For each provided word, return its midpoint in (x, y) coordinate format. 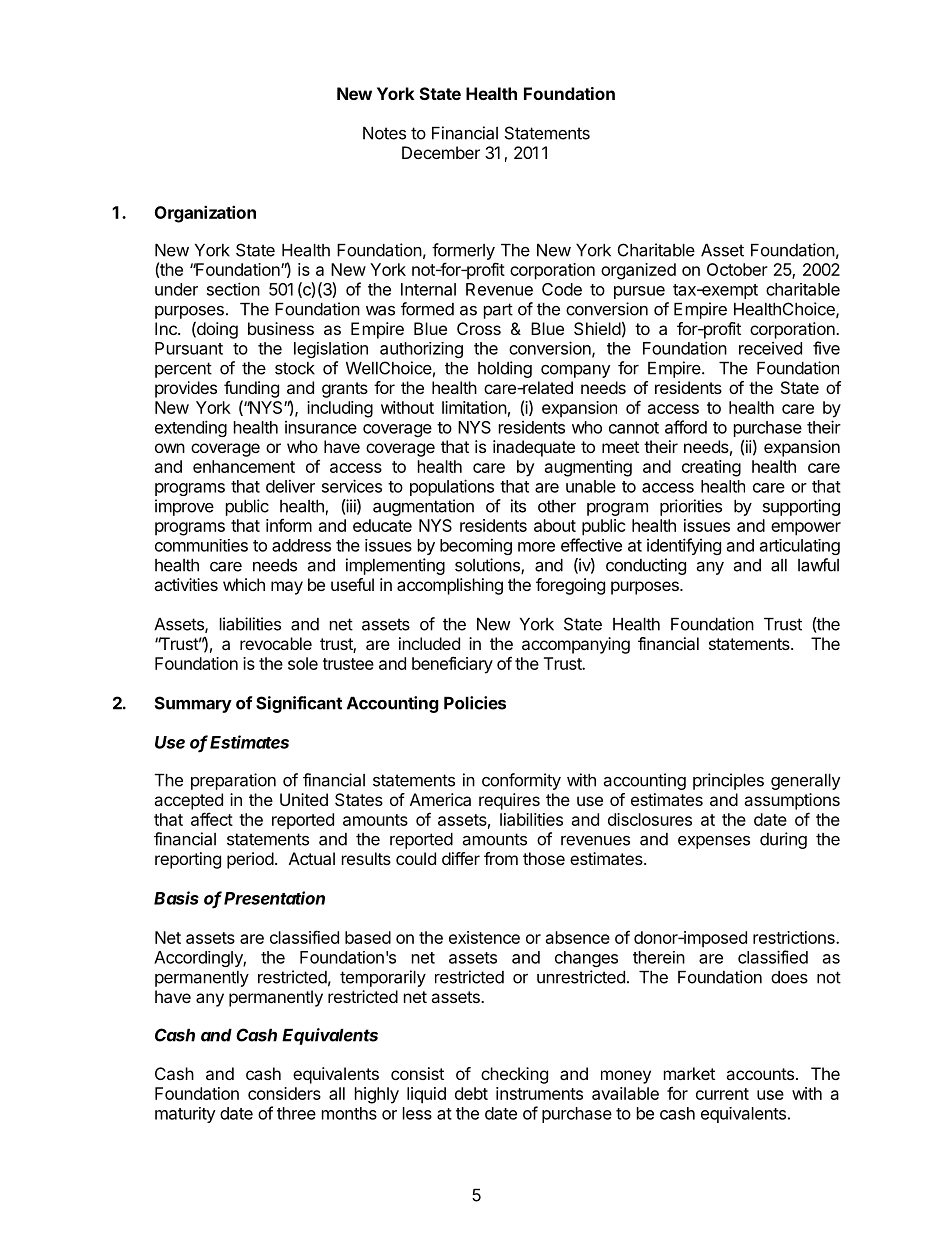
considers (284, 1093)
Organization (205, 214)
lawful (818, 565)
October (737, 269)
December (441, 152)
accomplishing (450, 586)
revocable (276, 643)
